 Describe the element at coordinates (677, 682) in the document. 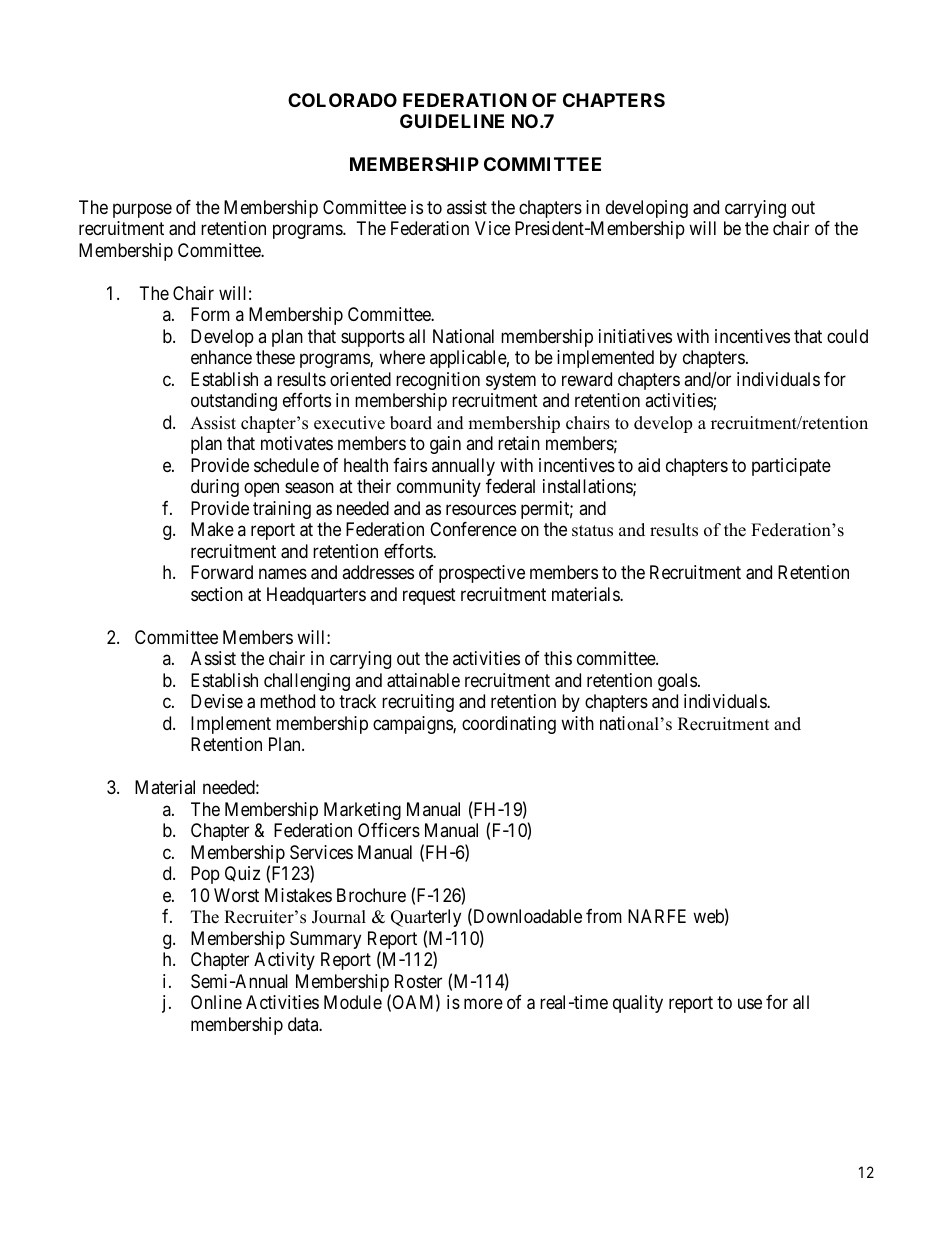

I see `goals` at that location.
